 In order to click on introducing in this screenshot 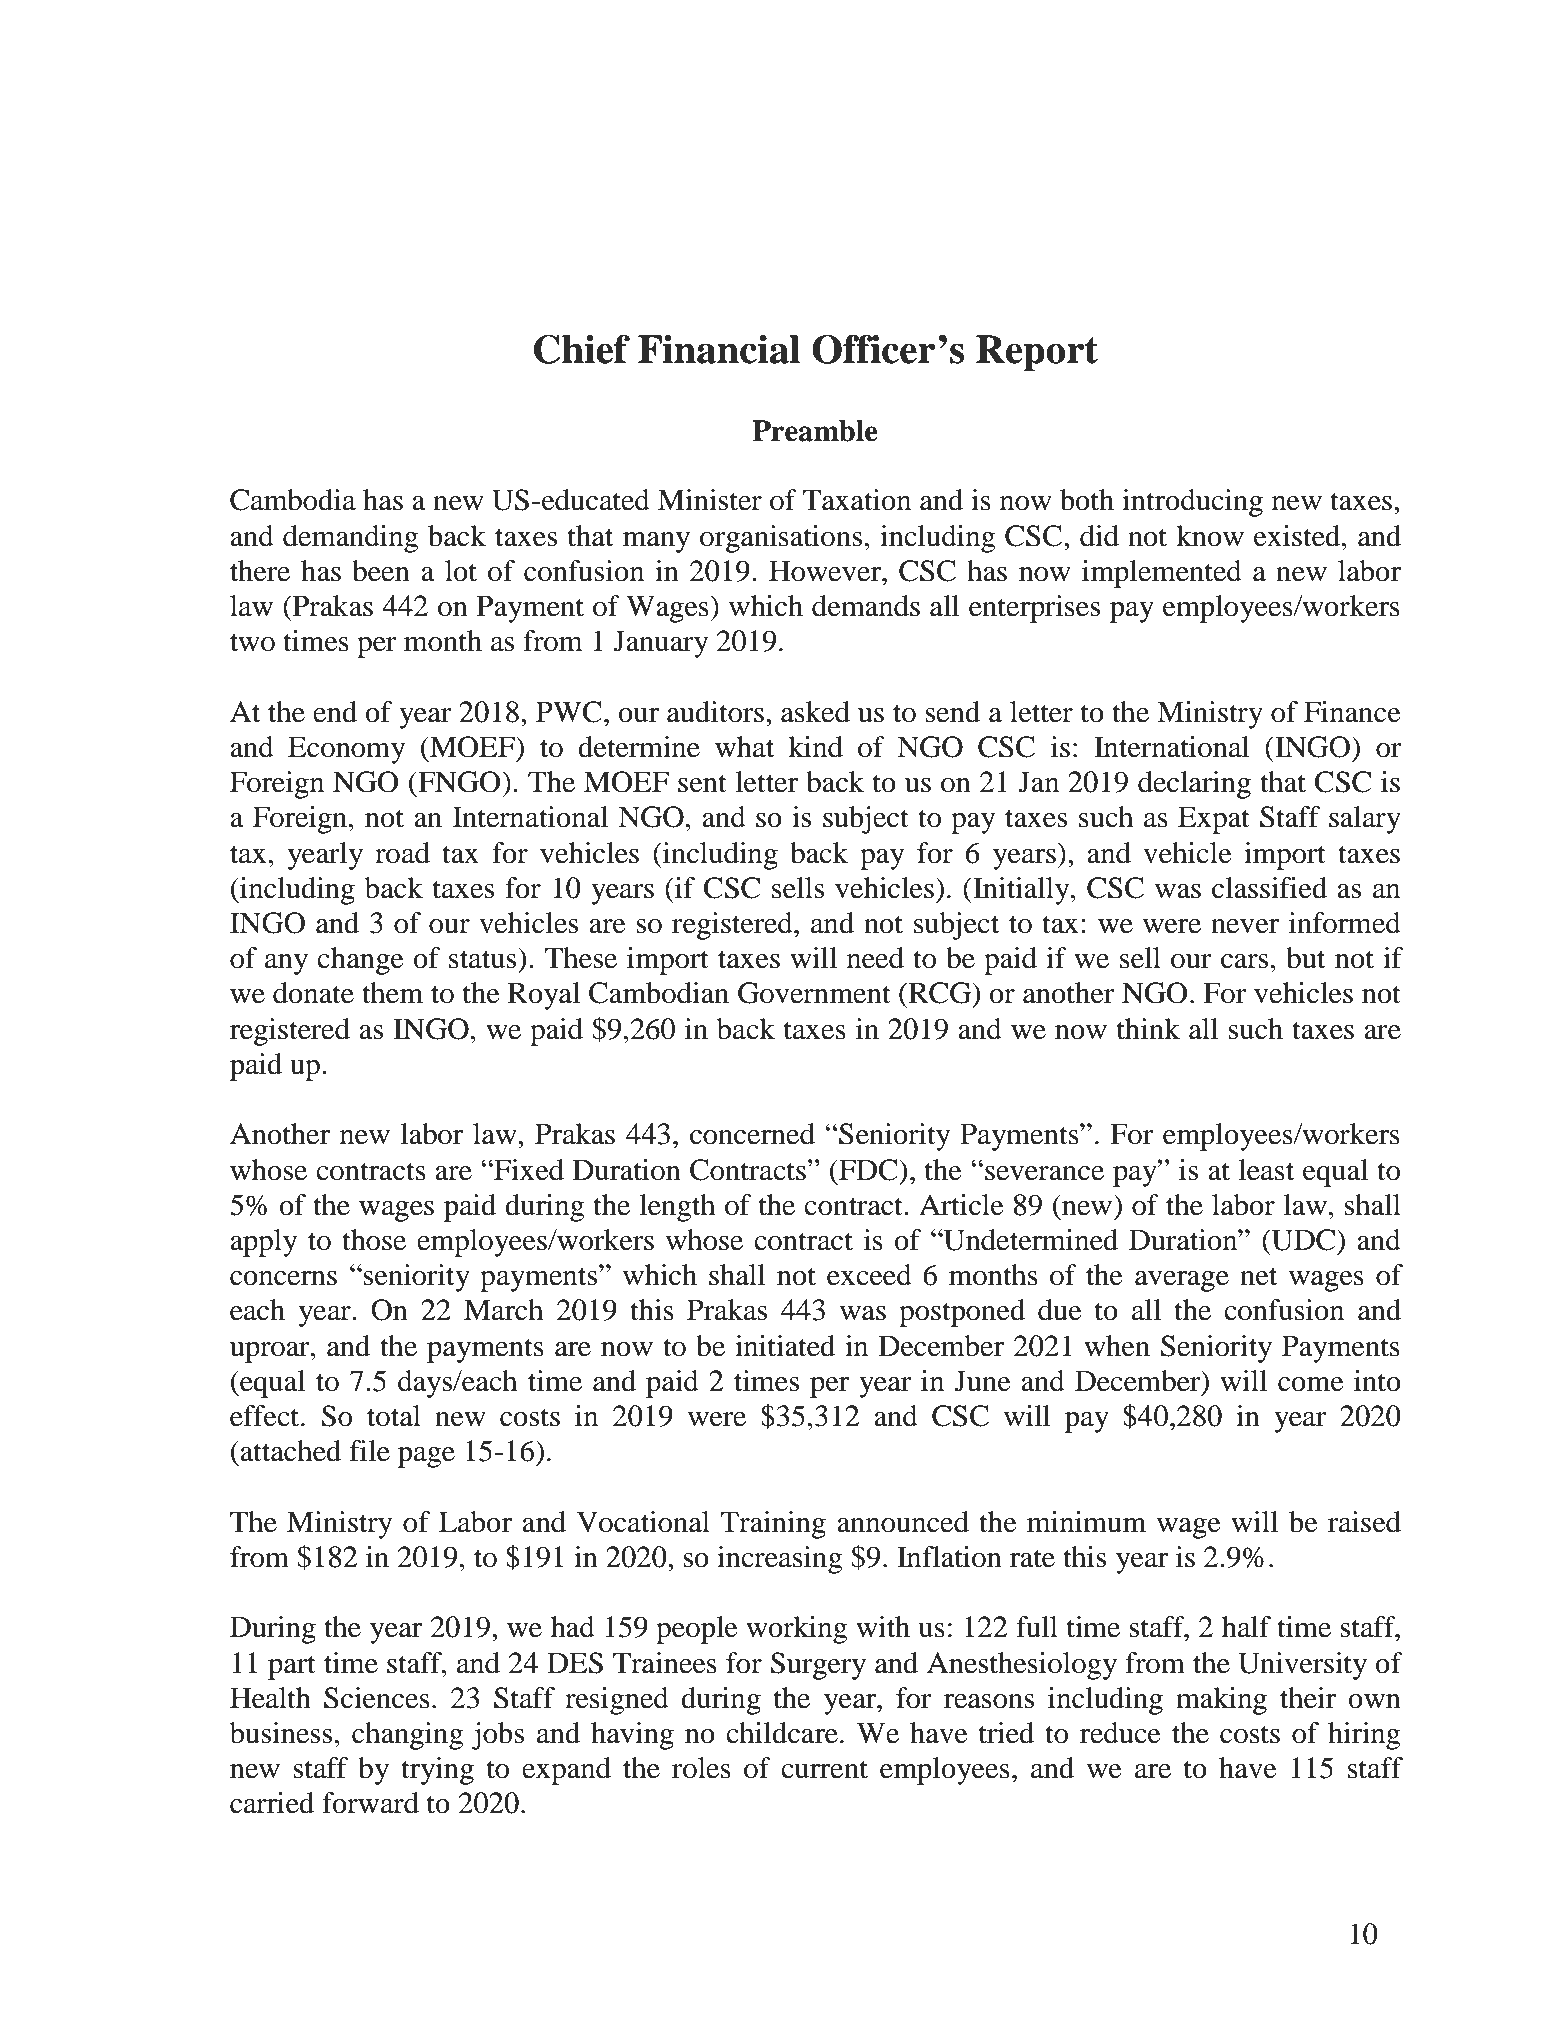, I will do `click(1192, 503)`.
